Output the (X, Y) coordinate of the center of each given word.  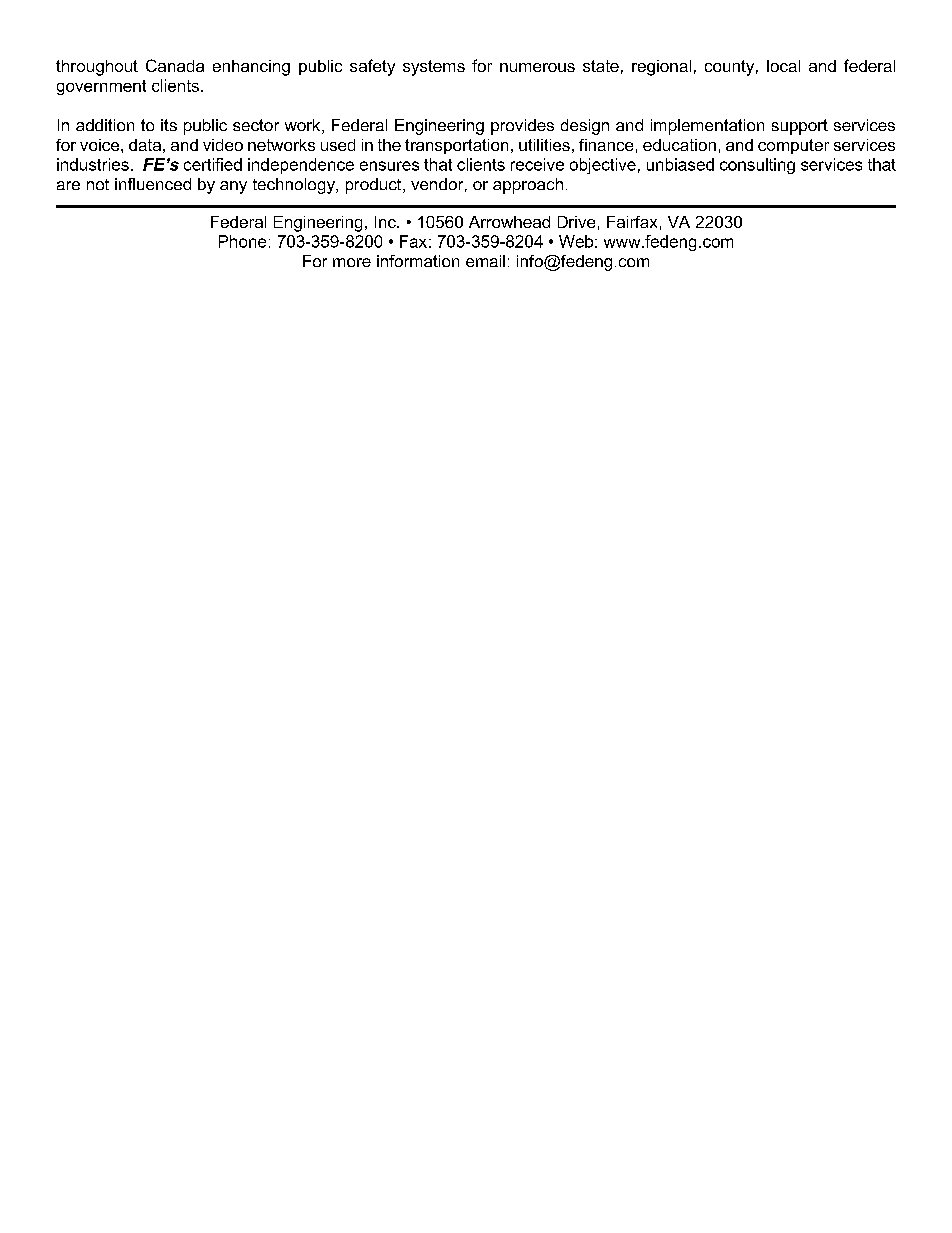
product (375, 186)
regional (661, 68)
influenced (153, 184)
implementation (707, 127)
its (169, 125)
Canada (175, 65)
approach (528, 186)
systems (434, 68)
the (389, 145)
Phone (242, 241)
